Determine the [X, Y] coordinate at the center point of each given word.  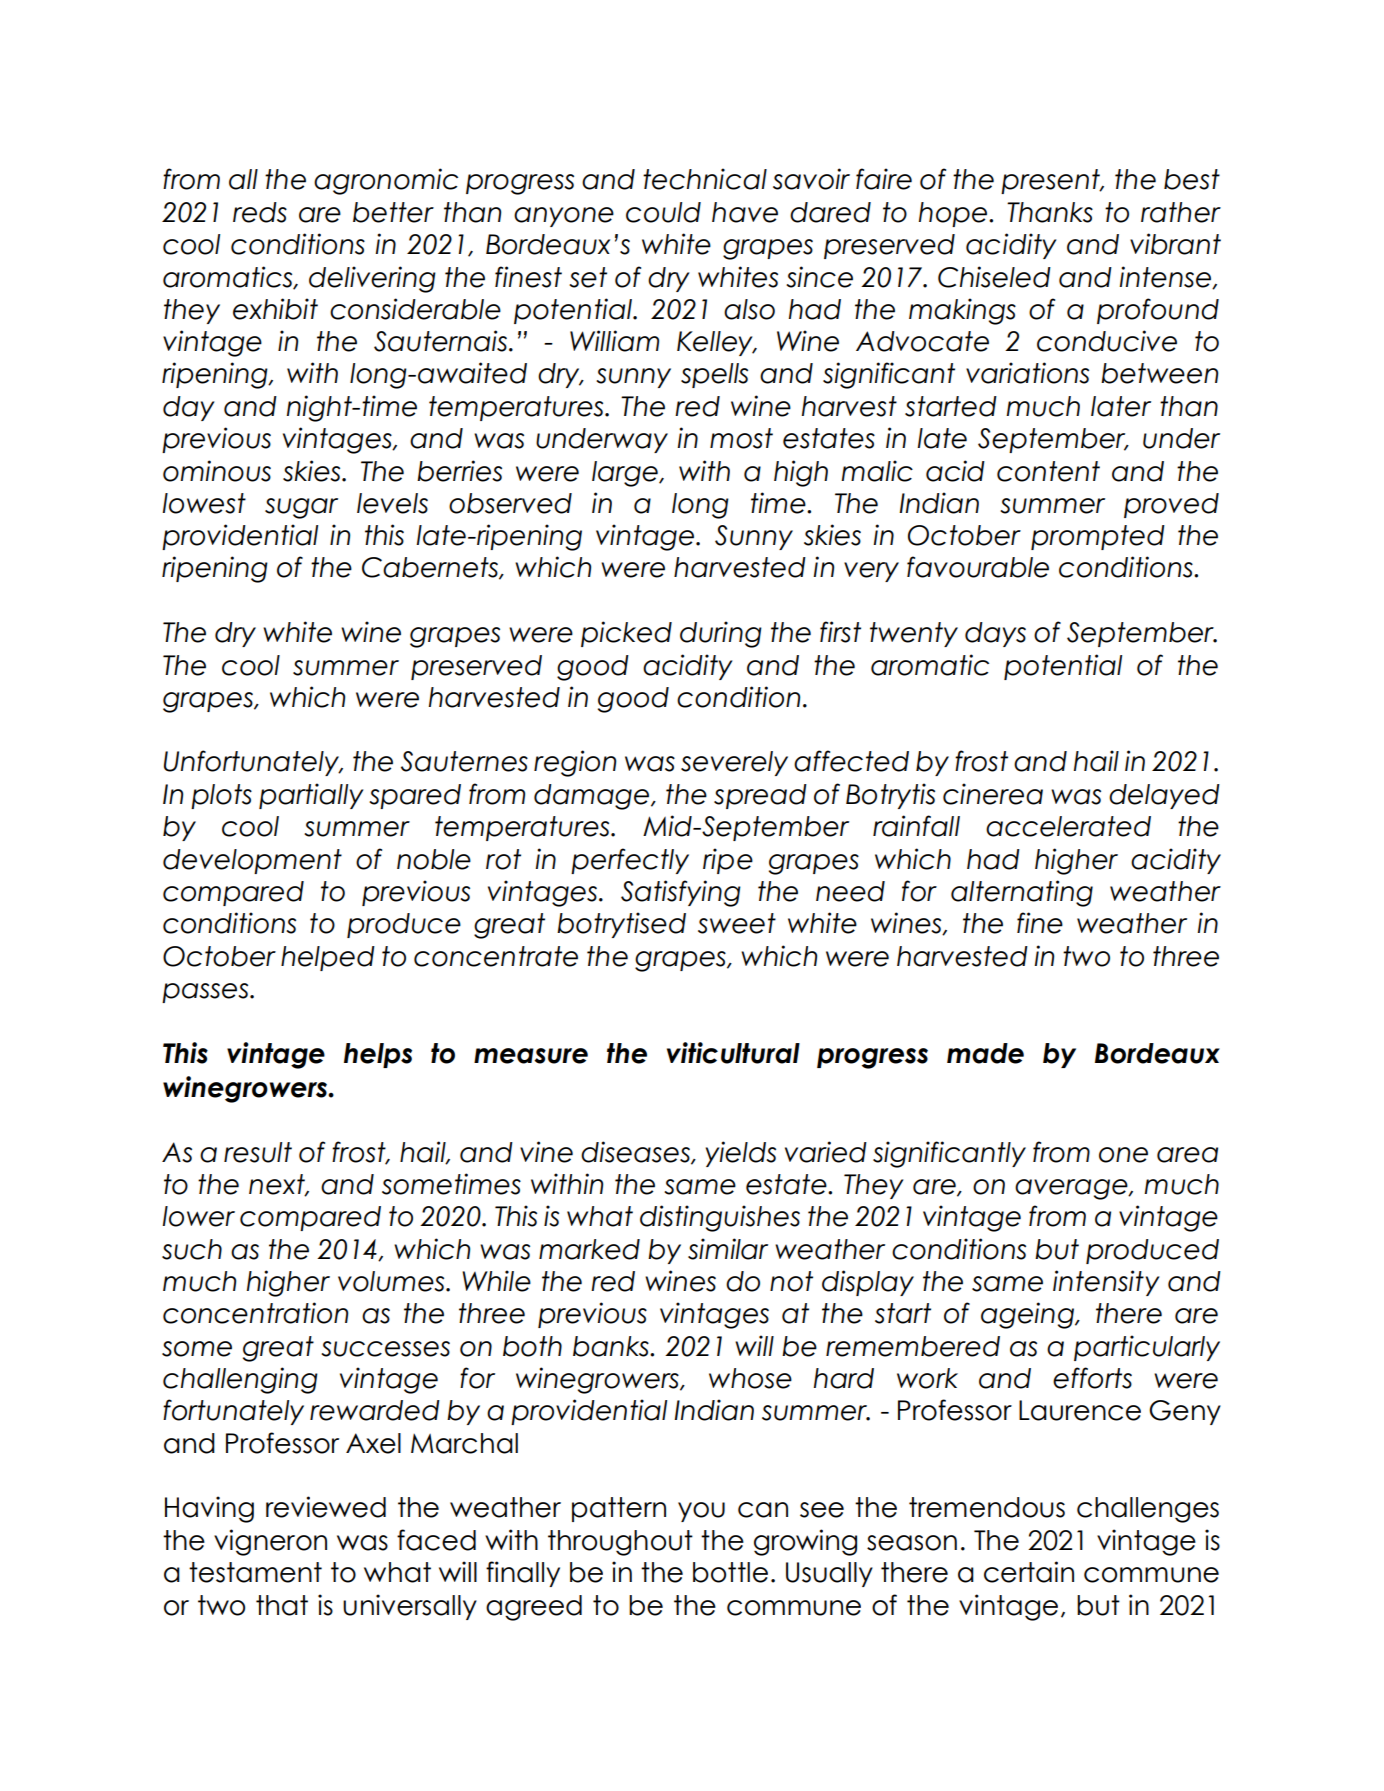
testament [255, 1572]
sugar [301, 508]
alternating [1022, 893]
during [721, 634]
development [252, 861]
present [1051, 181]
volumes [392, 1281]
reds [260, 212]
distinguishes [720, 1218]
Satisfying [681, 893]
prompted [1098, 537]
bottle [730, 1572]
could [663, 212]
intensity [1106, 1283]
